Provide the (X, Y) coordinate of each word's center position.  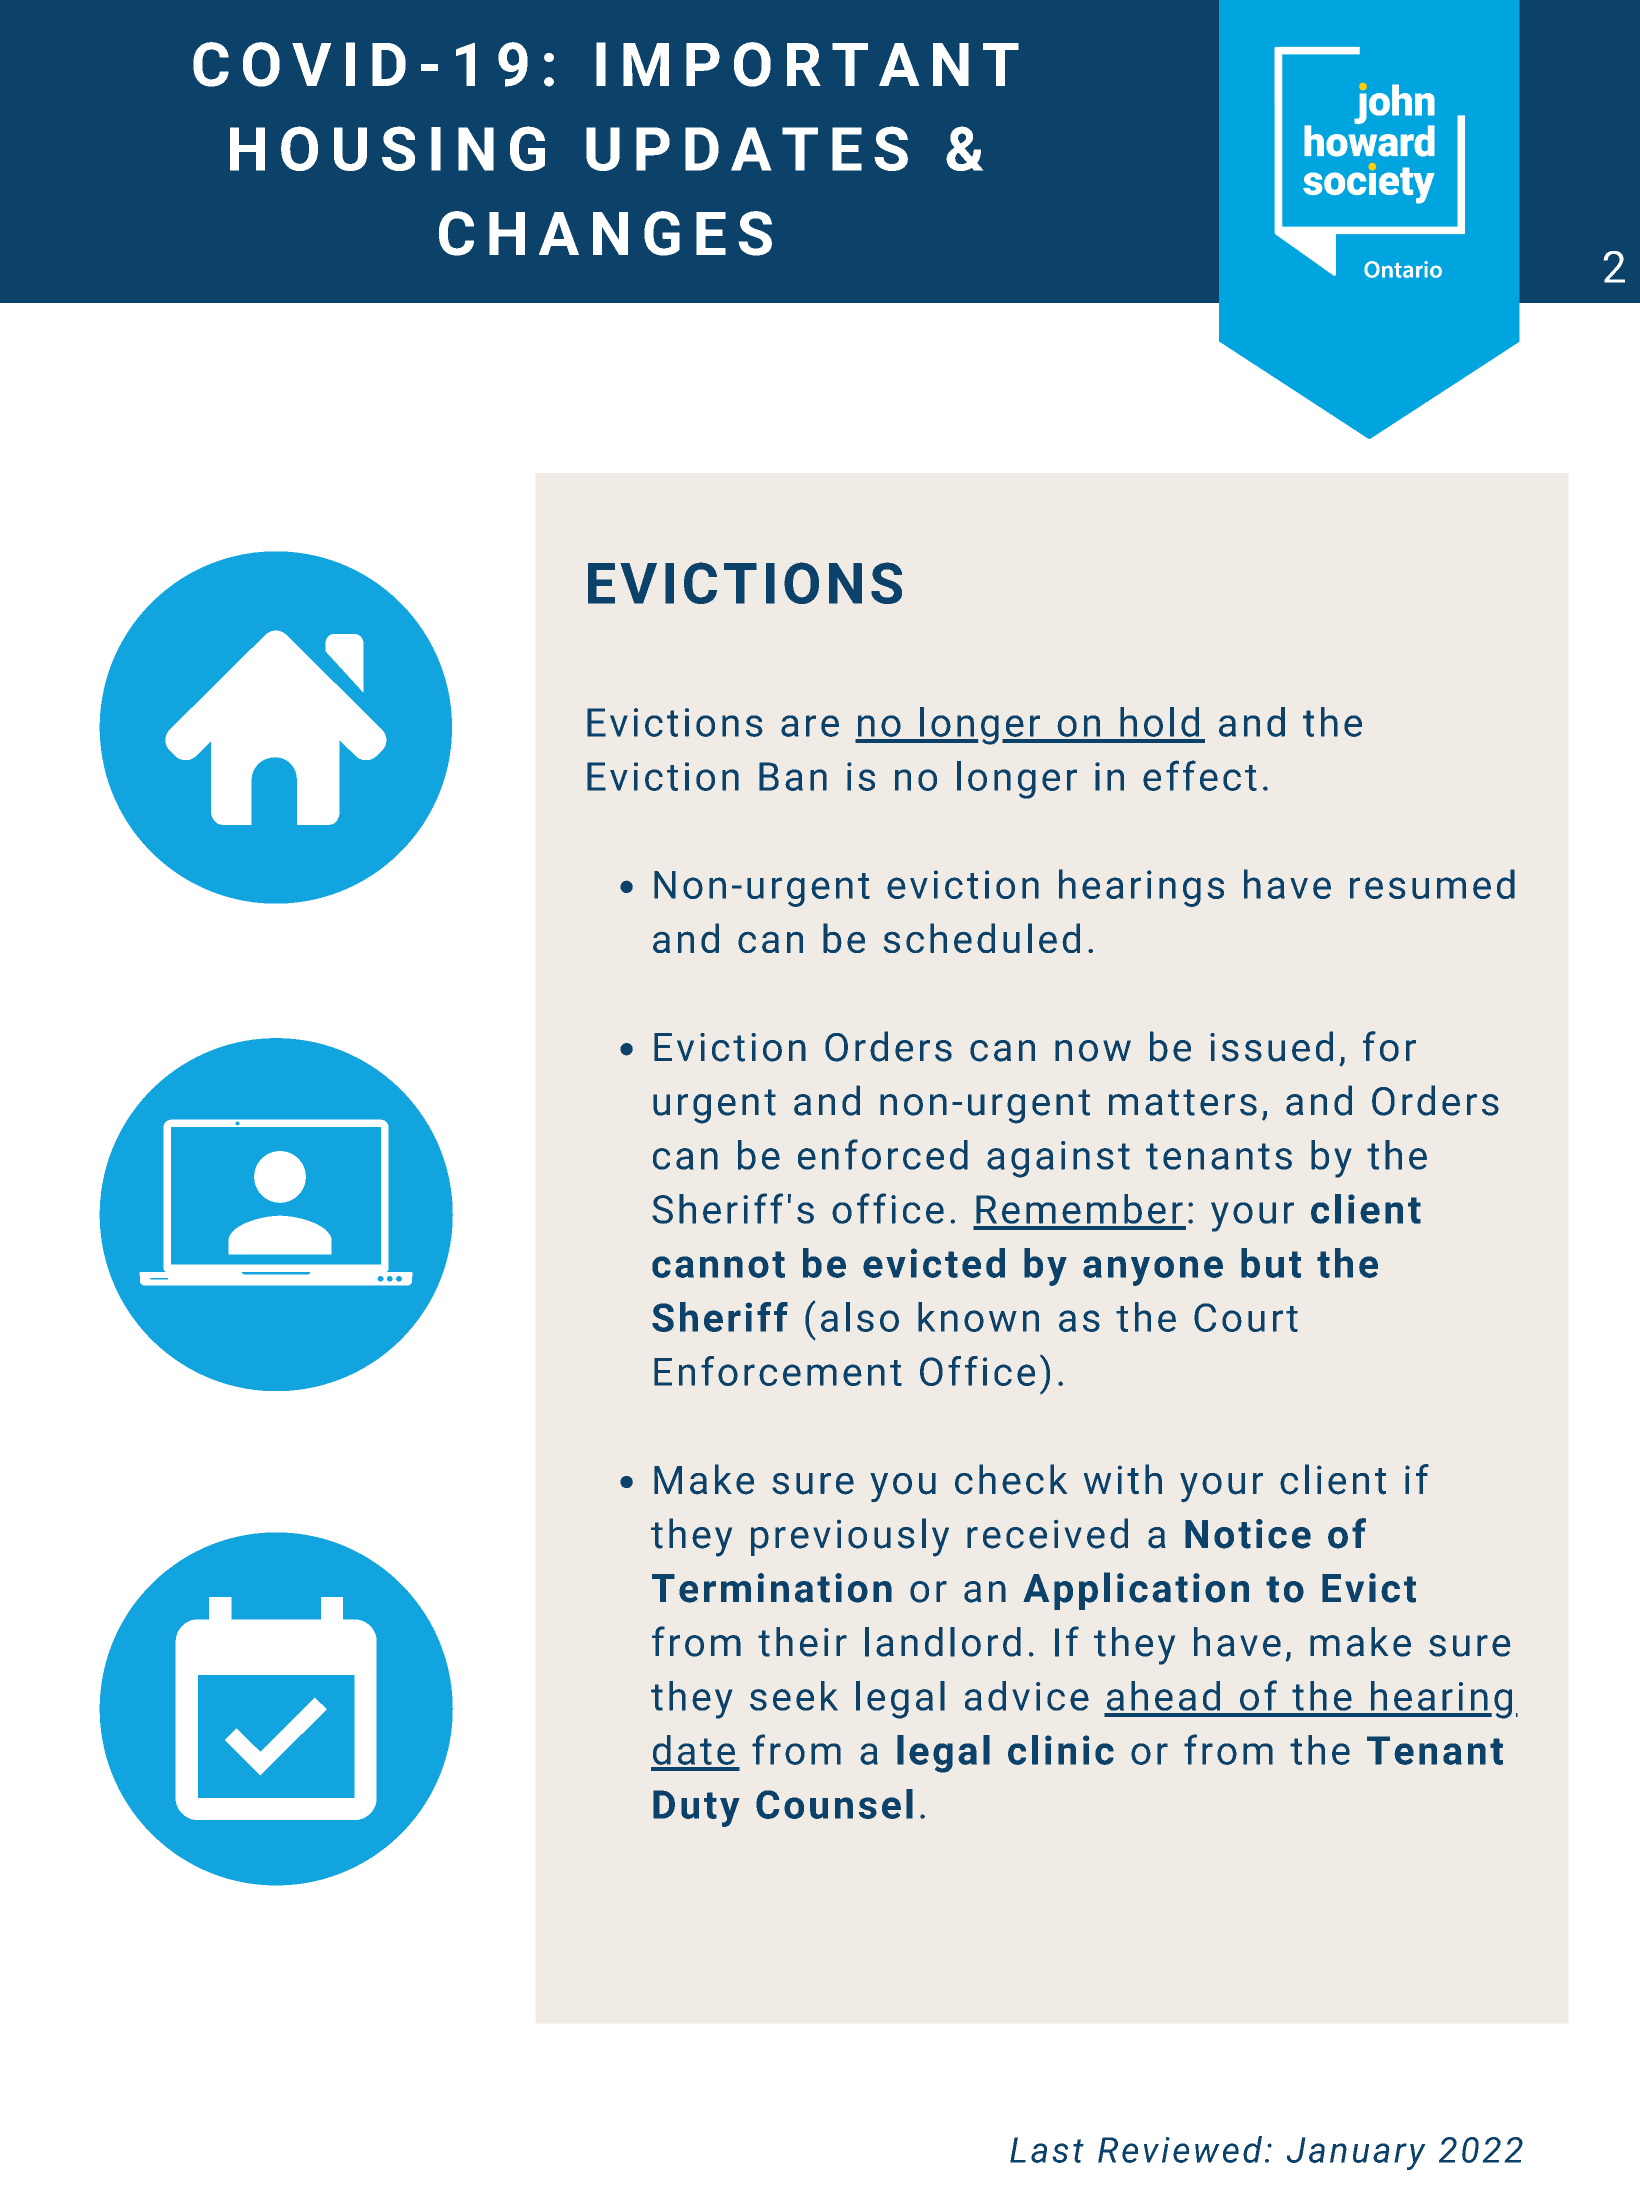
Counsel (834, 1804)
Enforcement (778, 1371)
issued (1271, 1046)
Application (1136, 1591)
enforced (883, 1154)
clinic (1061, 1750)
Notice (1248, 1534)
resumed (1432, 884)
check (1011, 1479)
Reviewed (1180, 2149)
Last (1047, 2150)
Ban (793, 776)
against (1058, 1159)
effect (1200, 775)
